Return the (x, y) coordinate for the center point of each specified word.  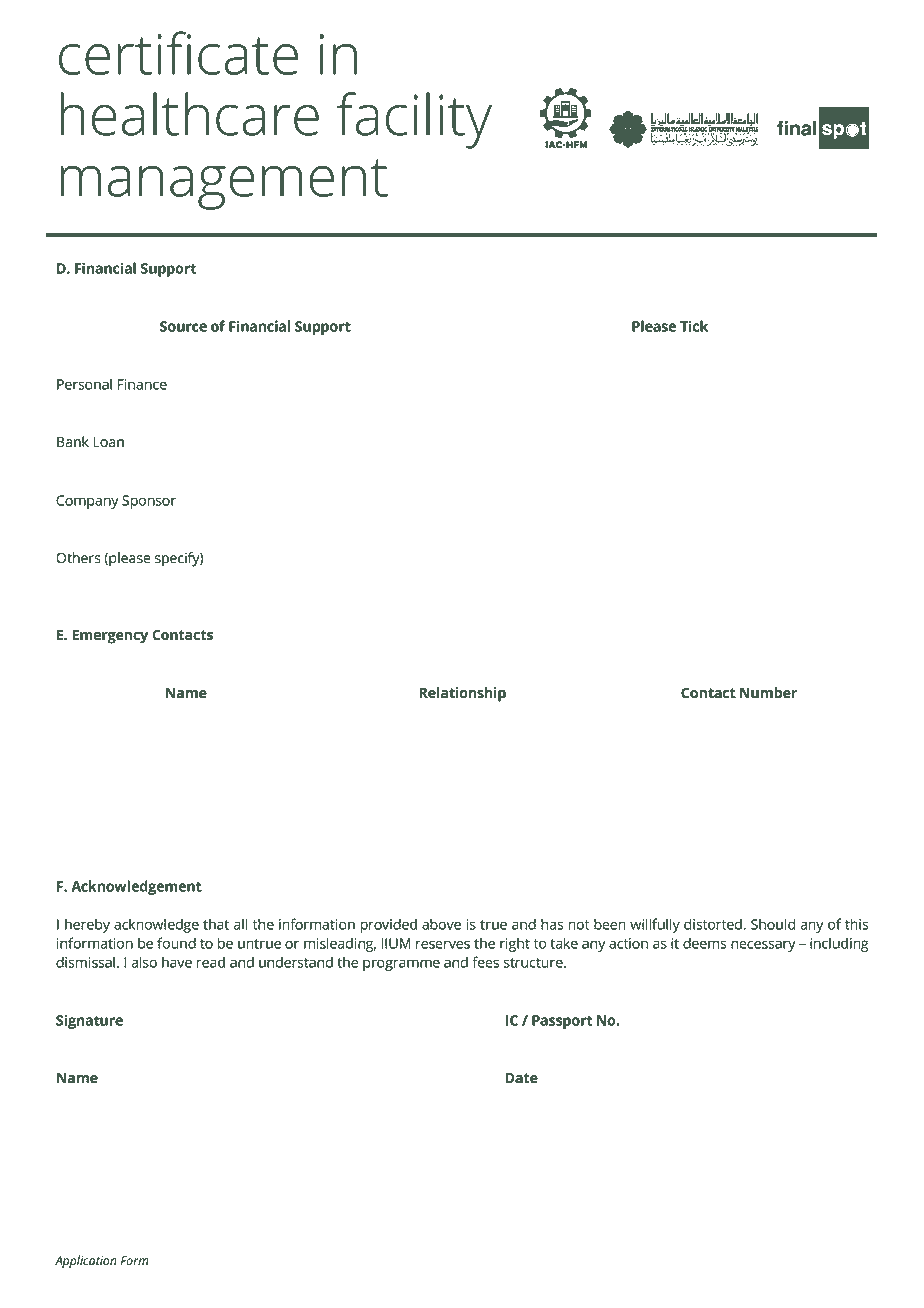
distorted (713, 924)
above (441, 924)
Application (86, 1261)
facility (414, 120)
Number (768, 693)
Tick (694, 326)
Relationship (462, 694)
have (177, 962)
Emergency (110, 636)
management (224, 184)
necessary (763, 946)
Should (773, 924)
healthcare (190, 114)
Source (183, 326)
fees (485, 962)
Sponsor (149, 502)
